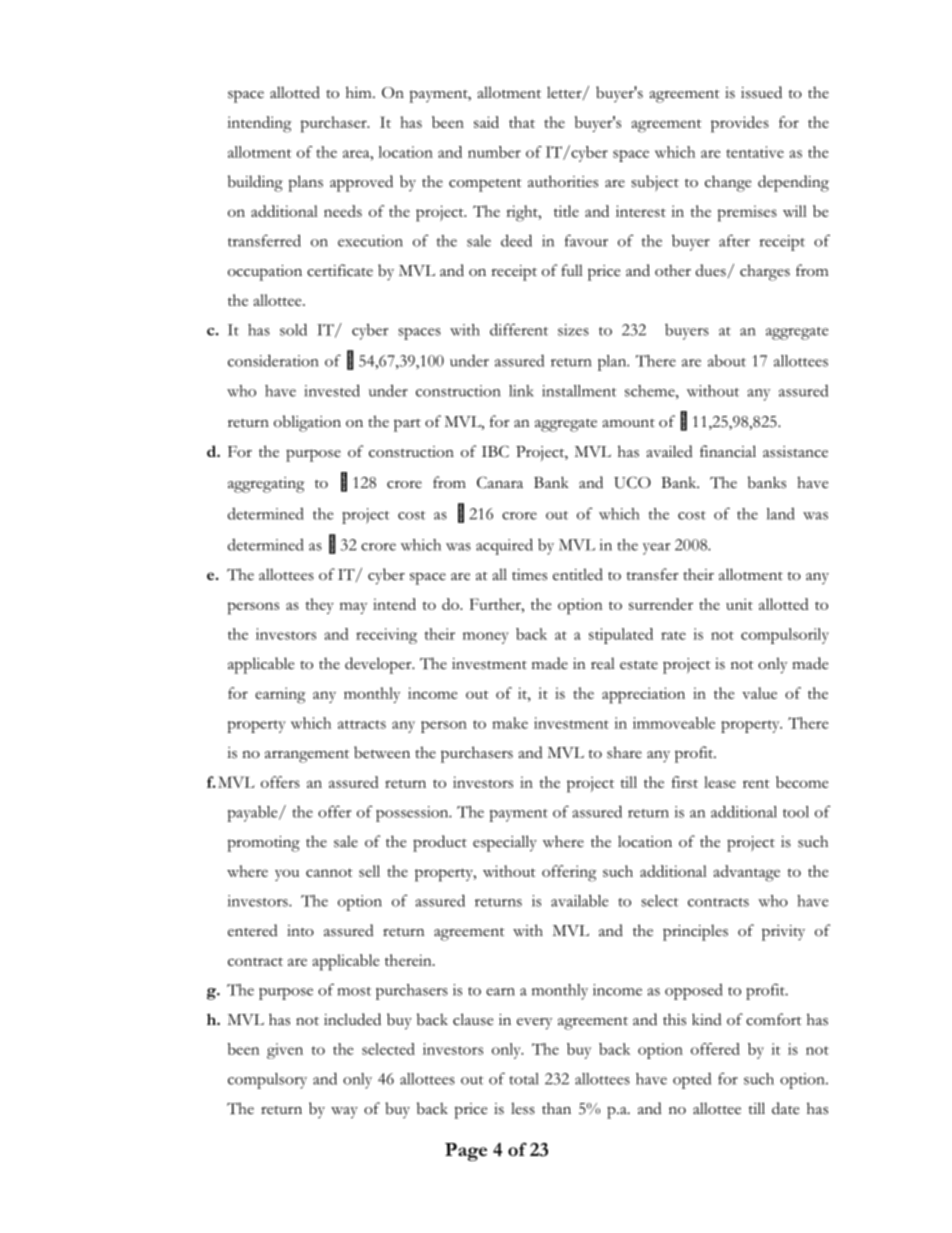  What do you see at coordinates (496, 604) in the screenshot?
I see `Further` at bounding box center [496, 604].
